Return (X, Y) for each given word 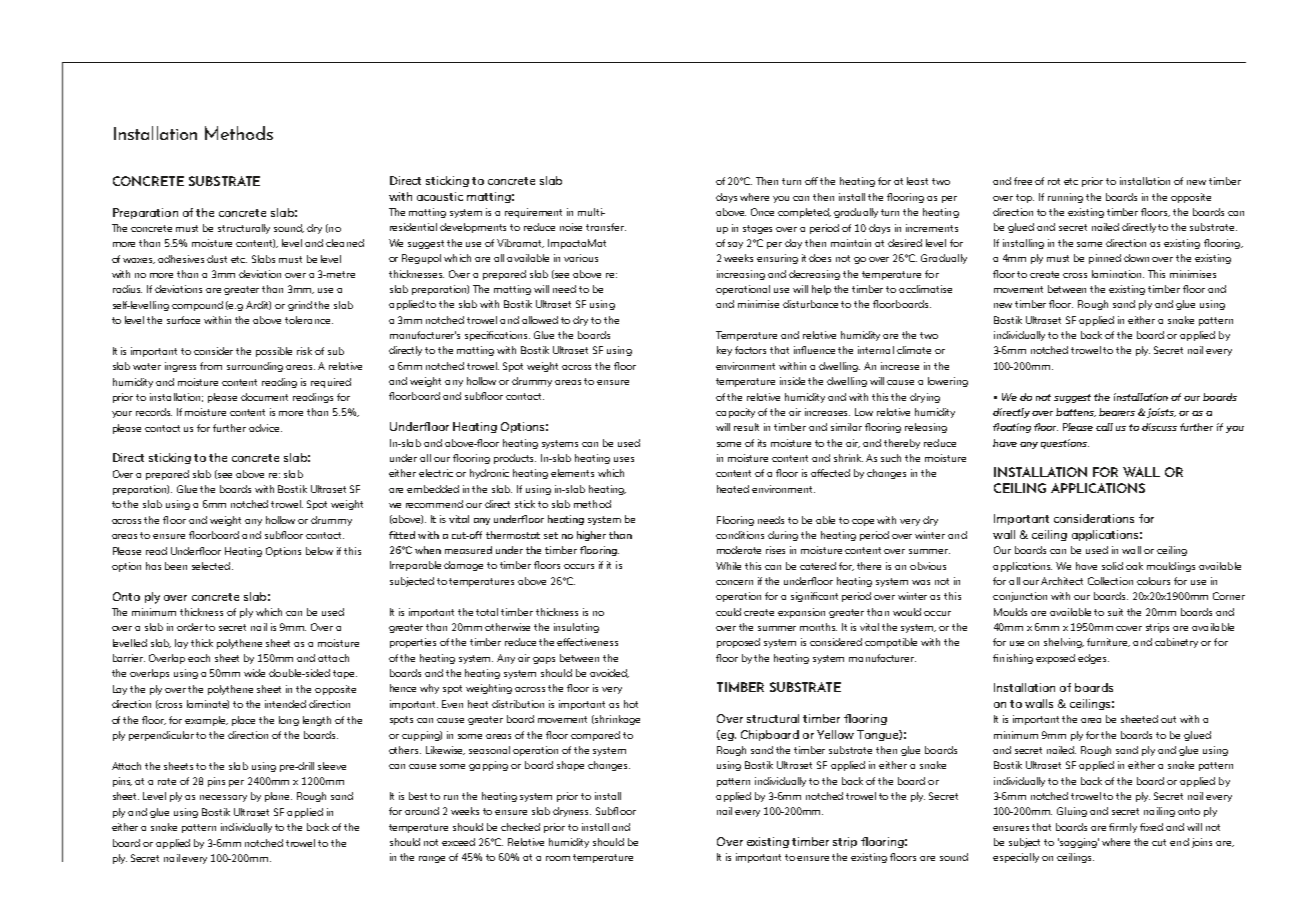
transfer (606, 227)
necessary (223, 798)
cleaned (345, 243)
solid (1112, 566)
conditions (740, 535)
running (1065, 198)
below (319, 551)
